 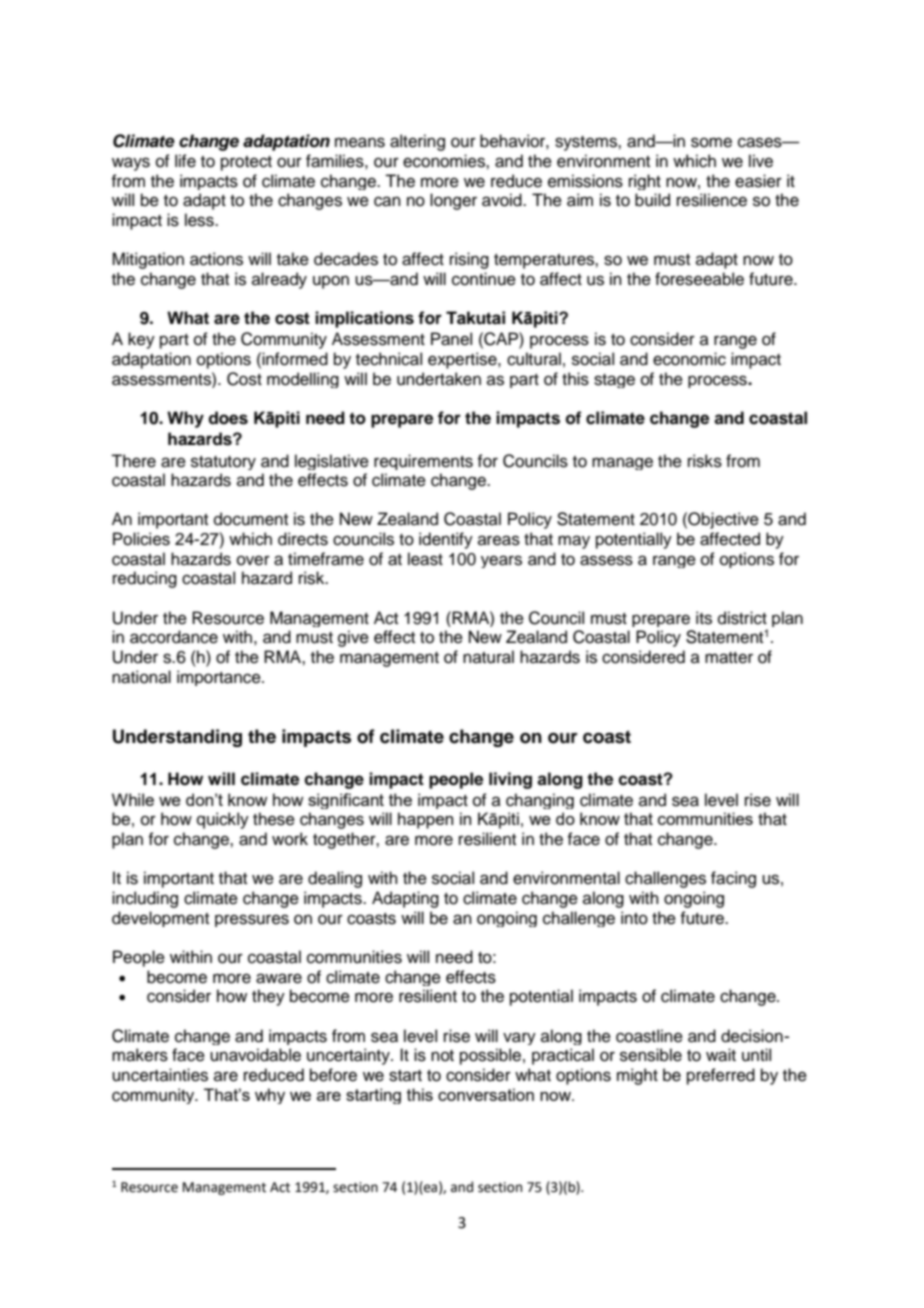 I want to click on happen, so click(x=425, y=820).
